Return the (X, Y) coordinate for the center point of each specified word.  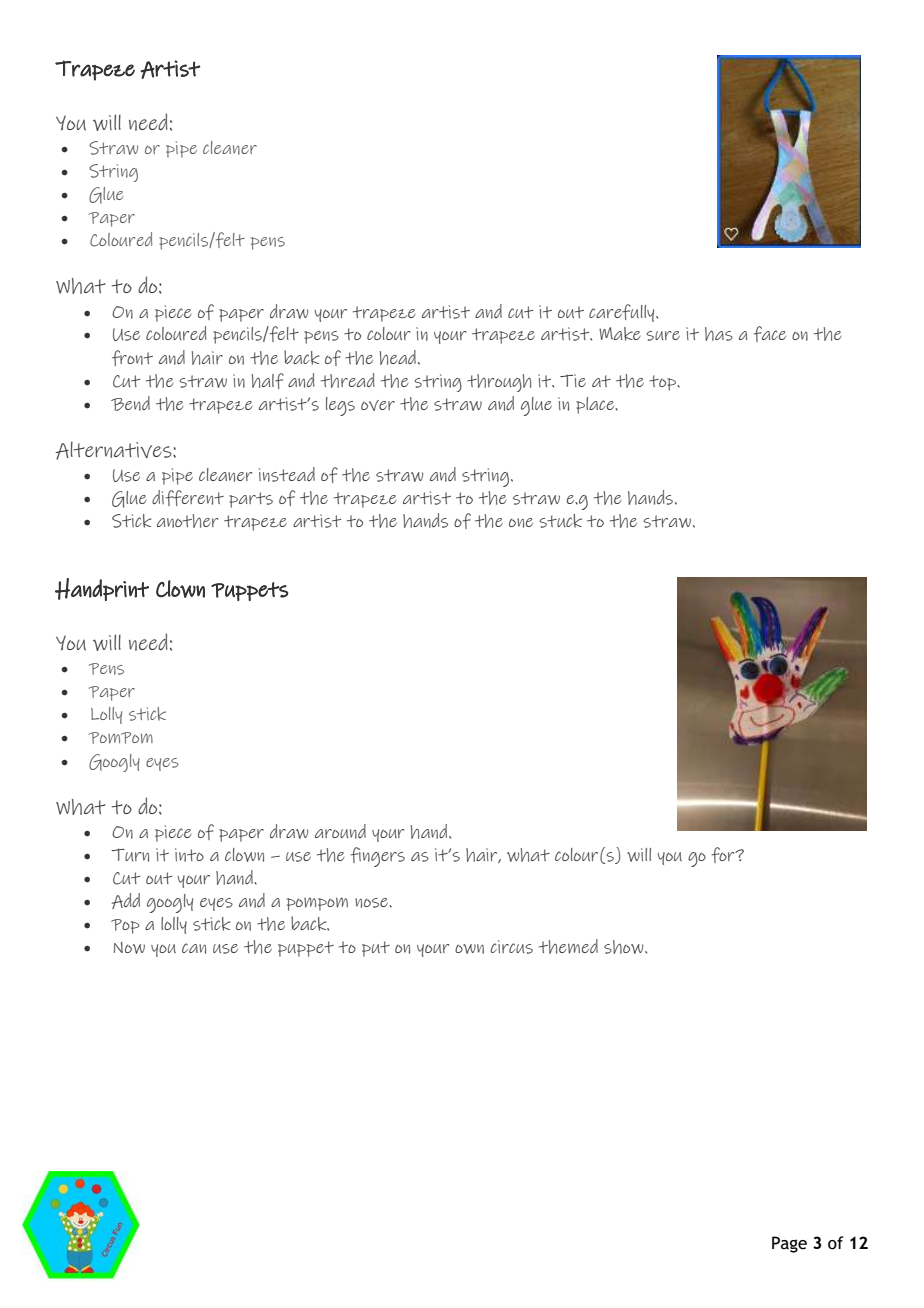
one (521, 523)
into (189, 855)
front (132, 358)
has (719, 334)
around (340, 831)
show (625, 947)
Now (129, 948)
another (187, 521)
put (376, 949)
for (724, 855)
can (194, 948)
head (398, 357)
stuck (560, 521)
